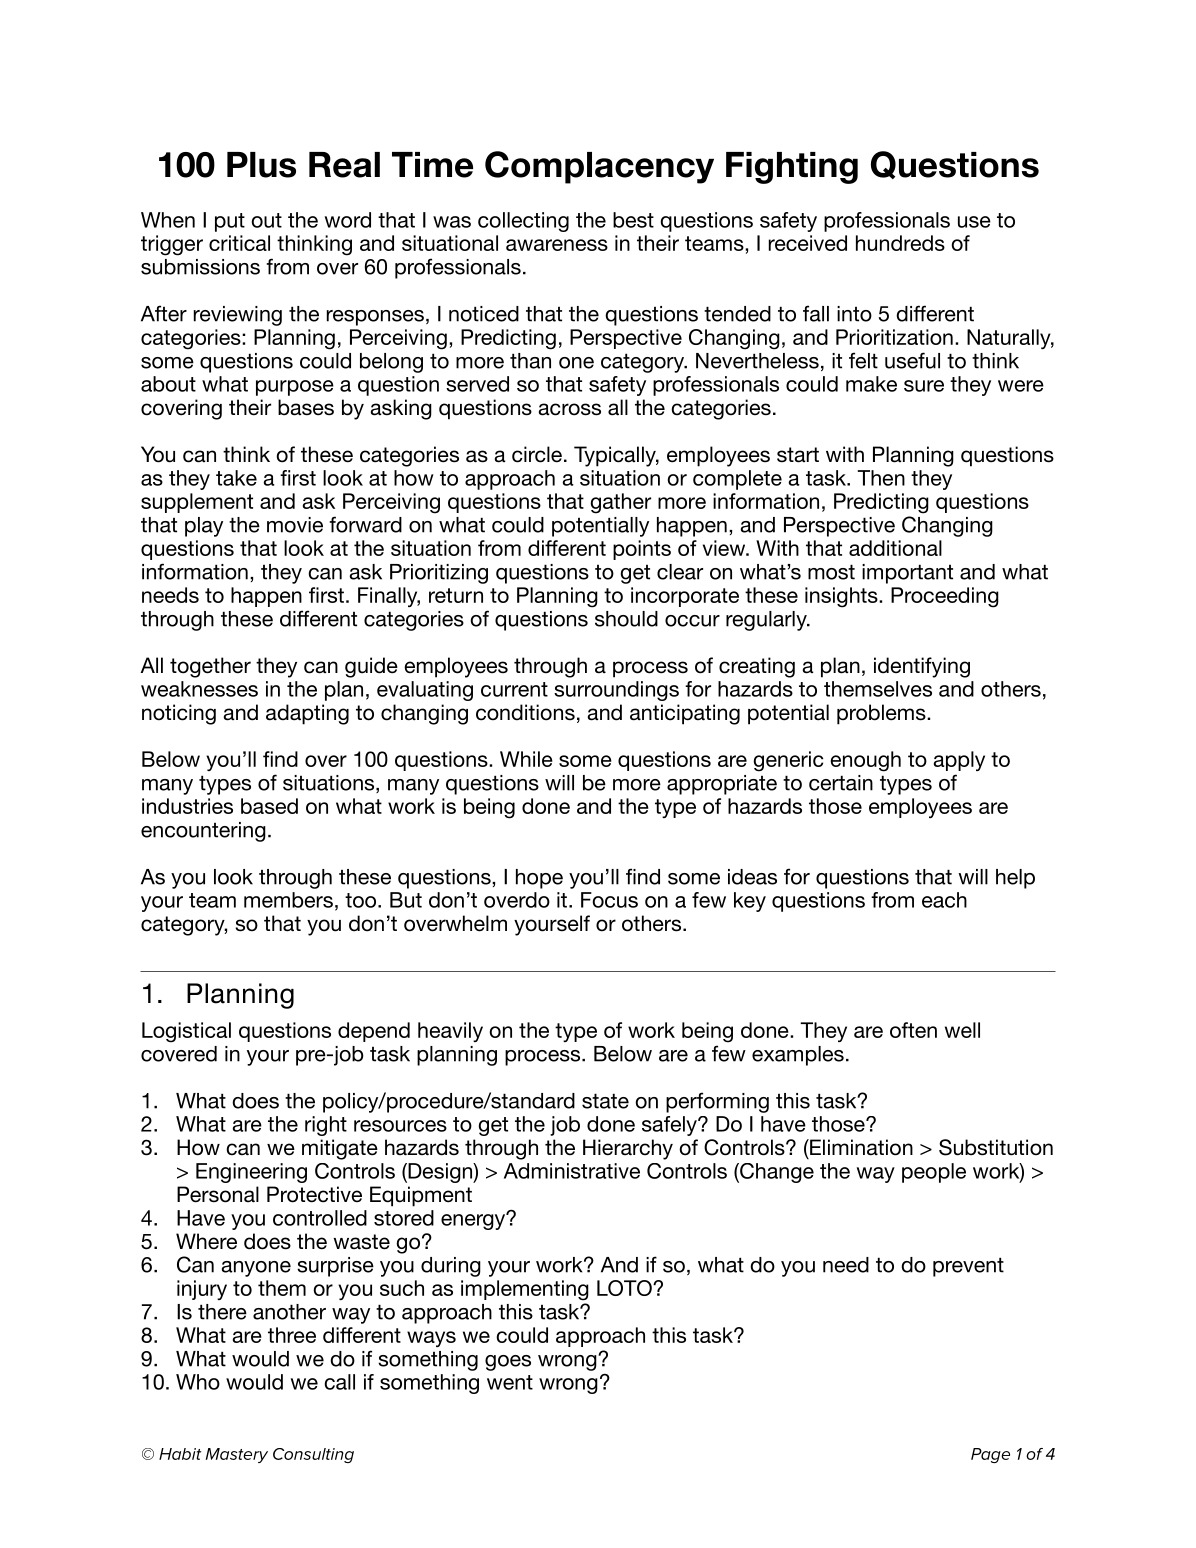  What do you see at coordinates (237, 1455) in the image?
I see `Mastery` at bounding box center [237, 1455].
